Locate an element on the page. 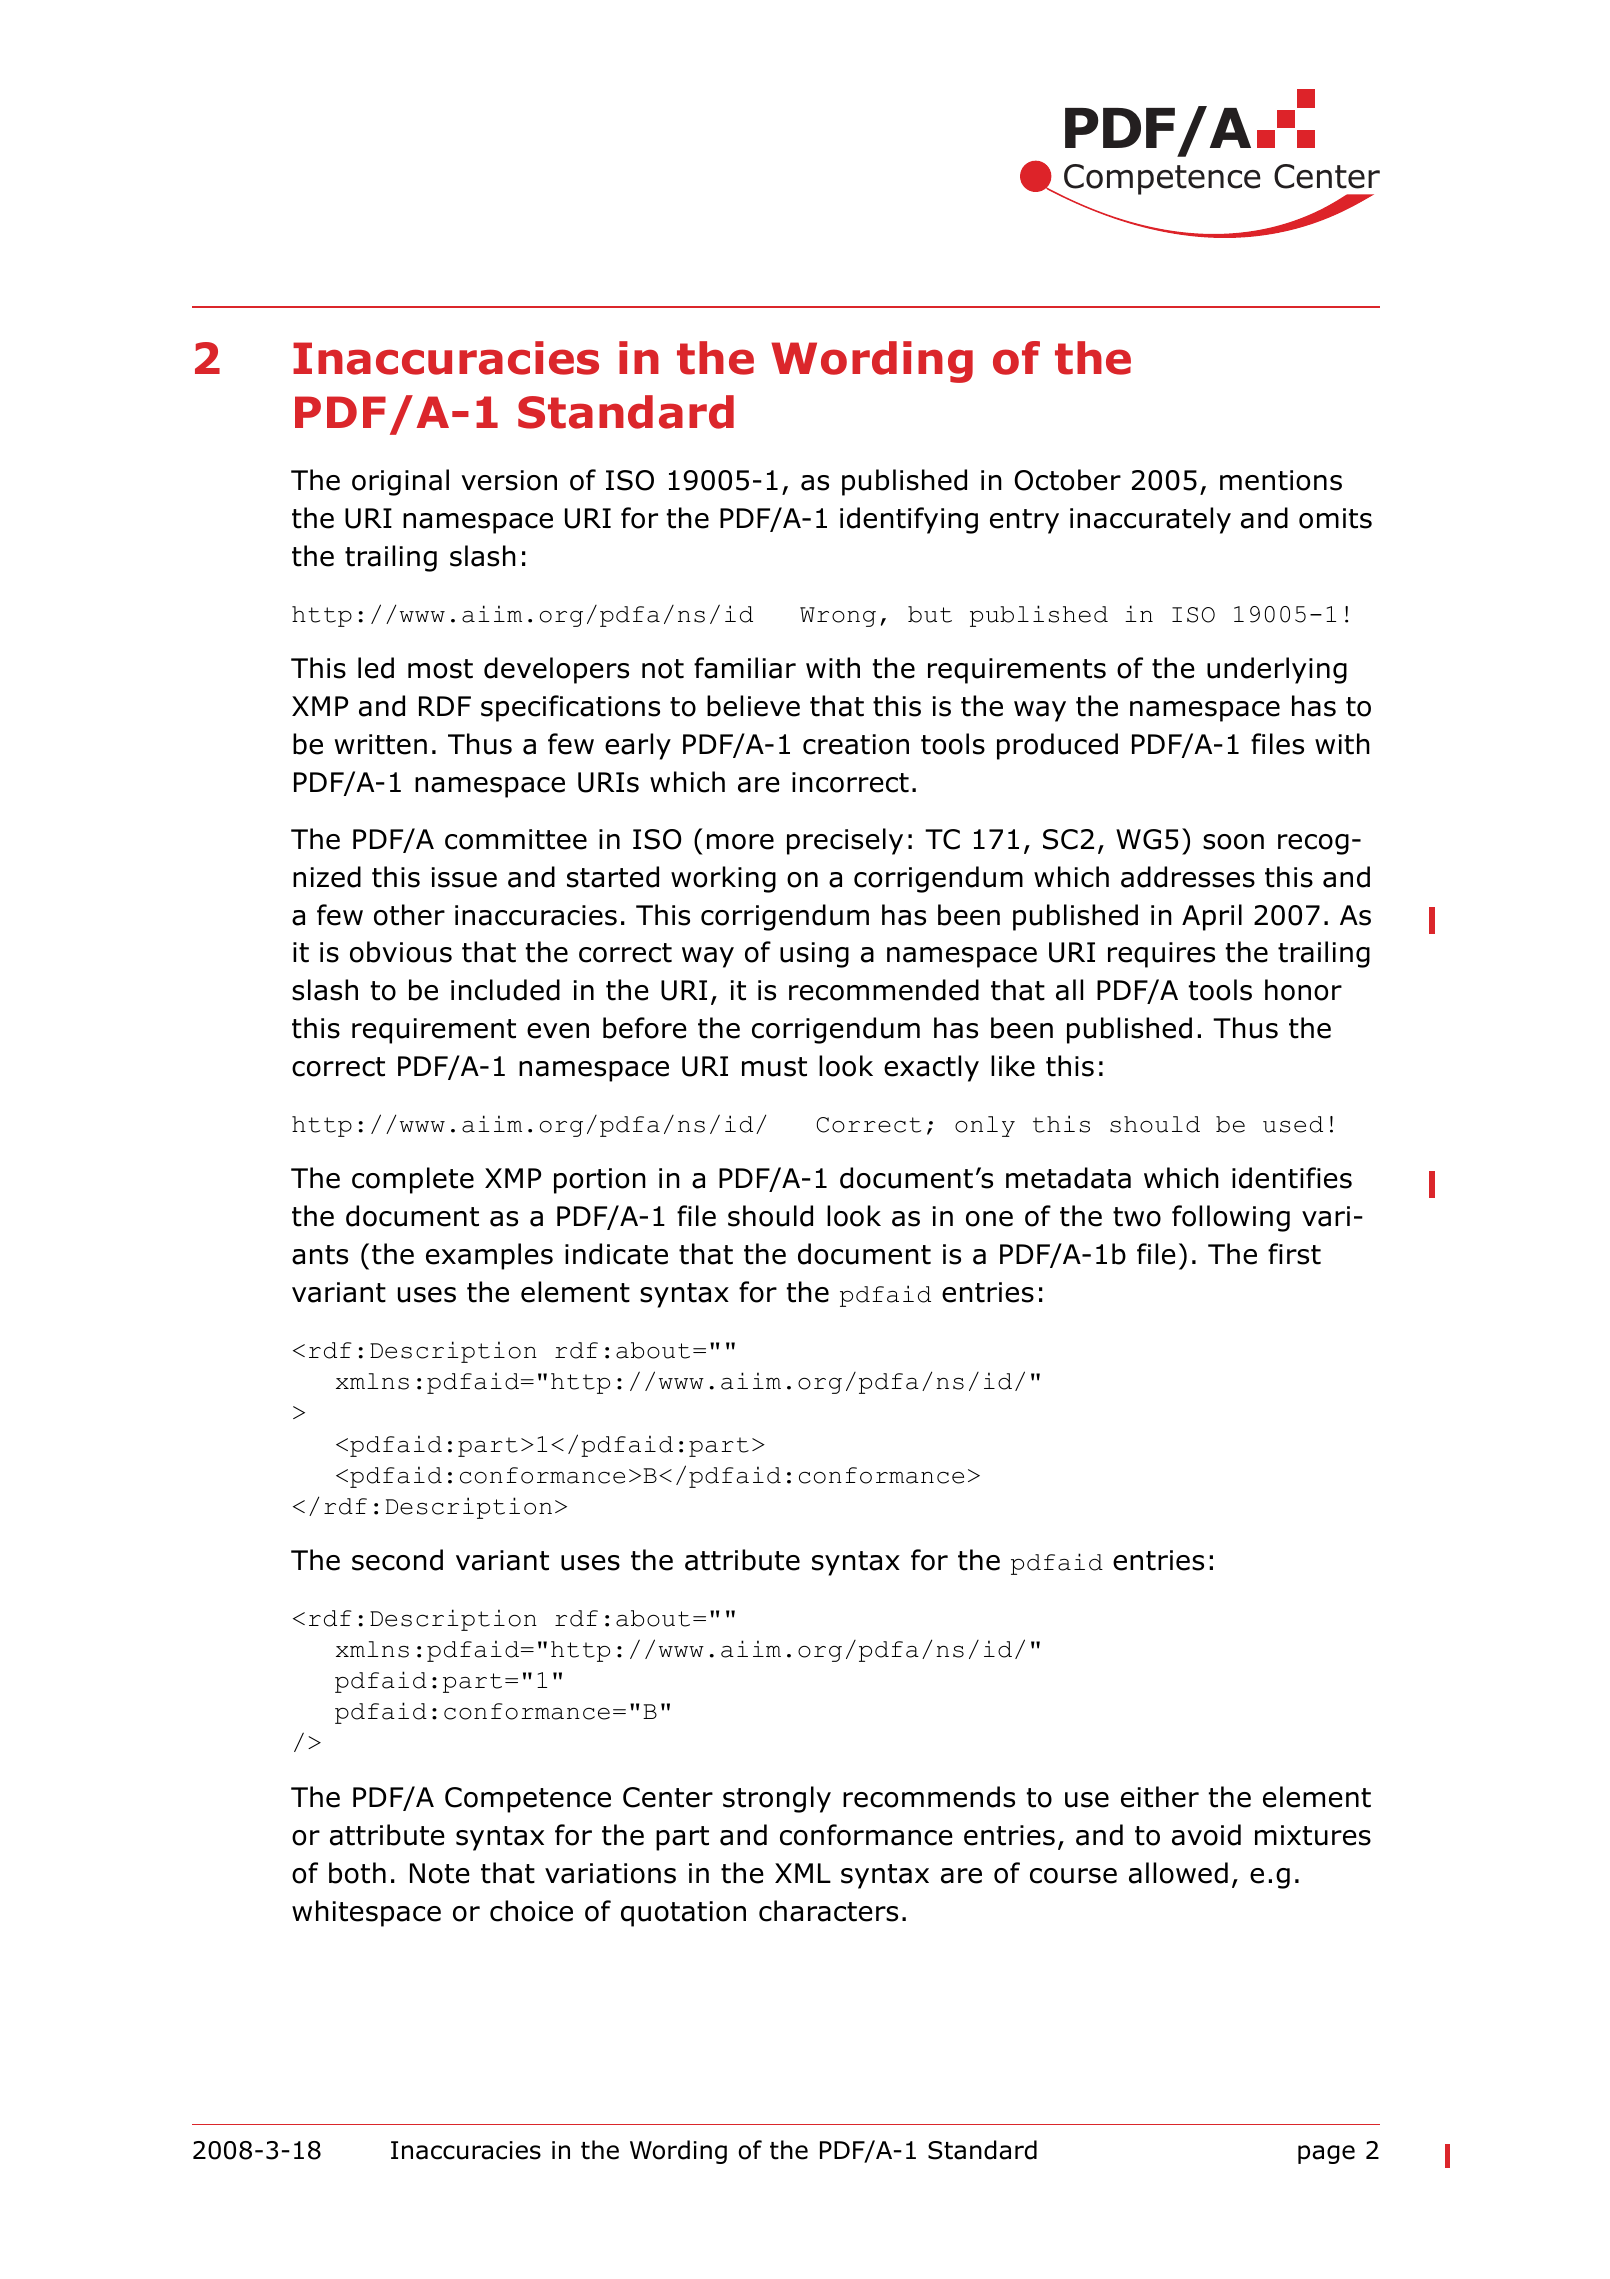  inaccurately is located at coordinates (1150, 520).
